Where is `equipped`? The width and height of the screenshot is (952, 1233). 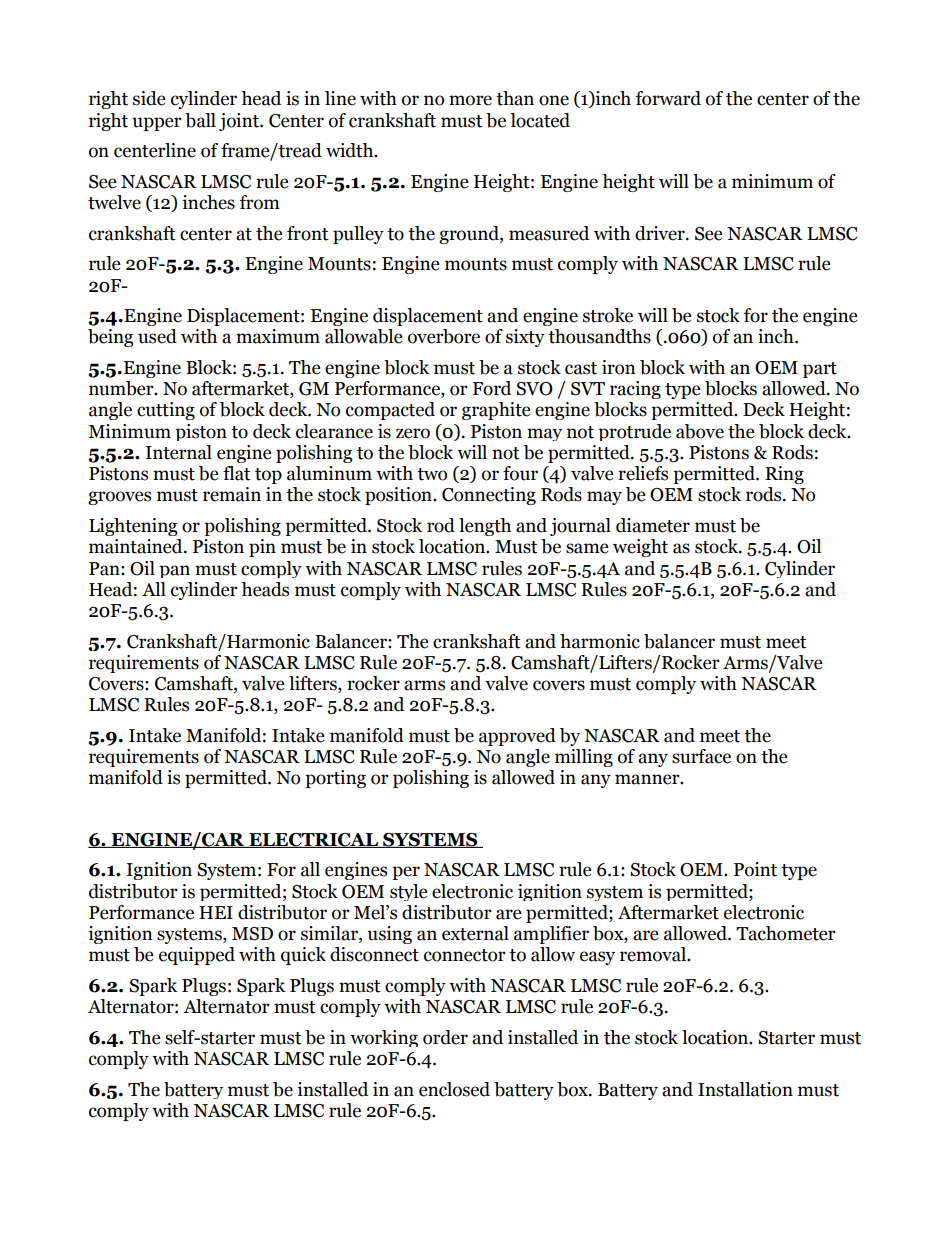
equipped is located at coordinates (197, 956).
